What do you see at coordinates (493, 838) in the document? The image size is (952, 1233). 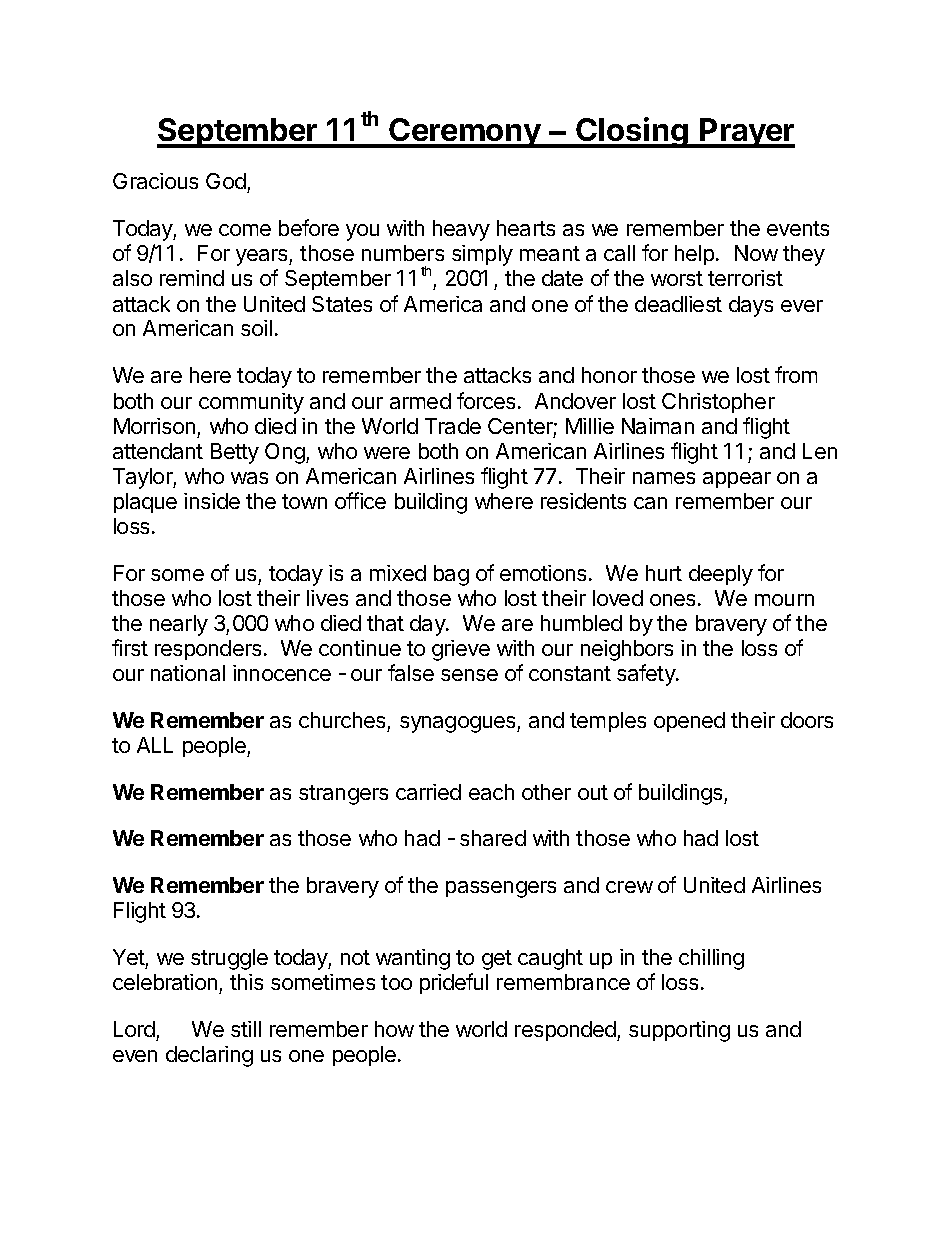 I see `shared` at bounding box center [493, 838].
